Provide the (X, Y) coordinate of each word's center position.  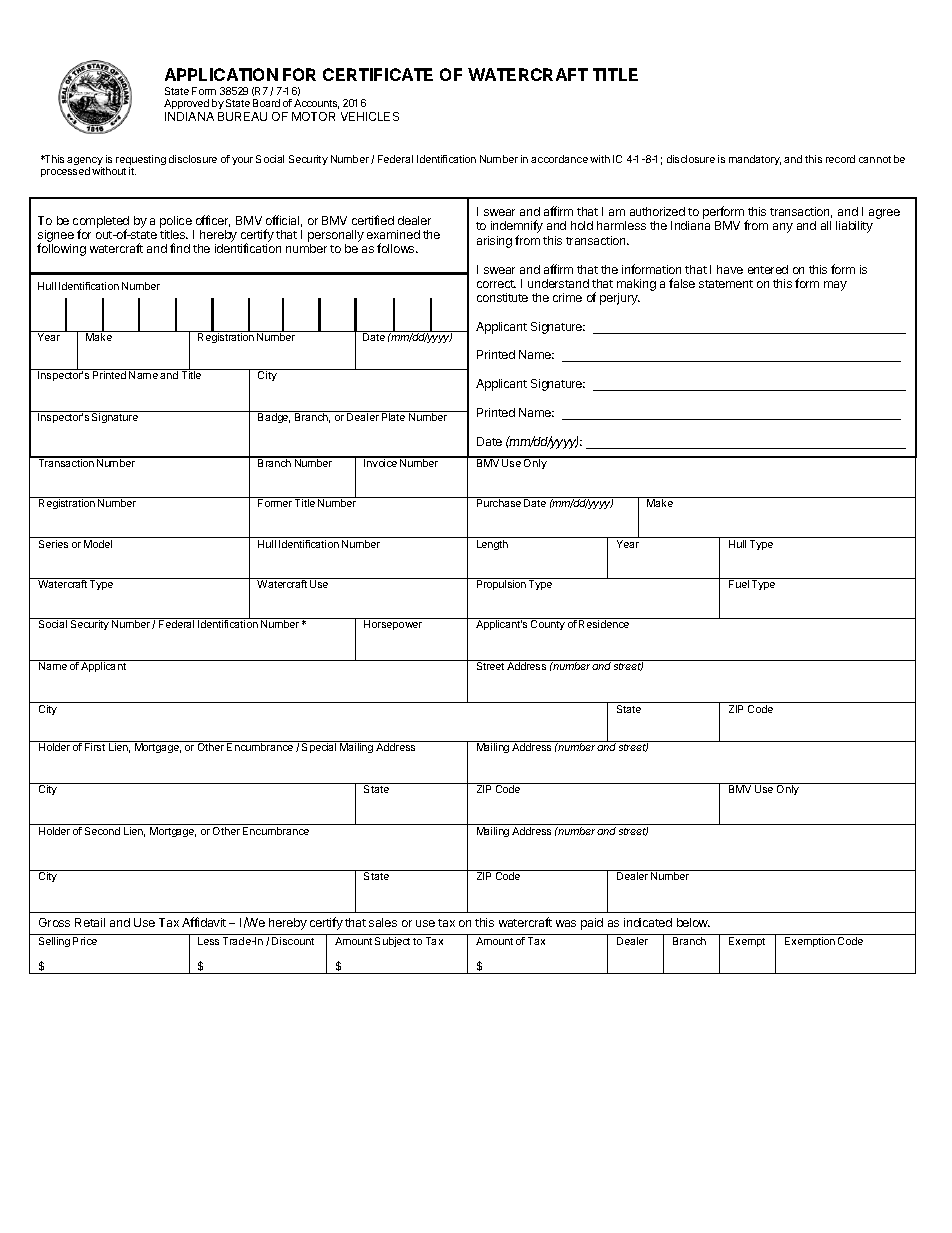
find (180, 248)
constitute (502, 297)
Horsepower (393, 625)
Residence (604, 624)
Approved (186, 104)
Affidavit (204, 922)
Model (98, 544)
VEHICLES (370, 116)
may (835, 286)
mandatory (755, 160)
